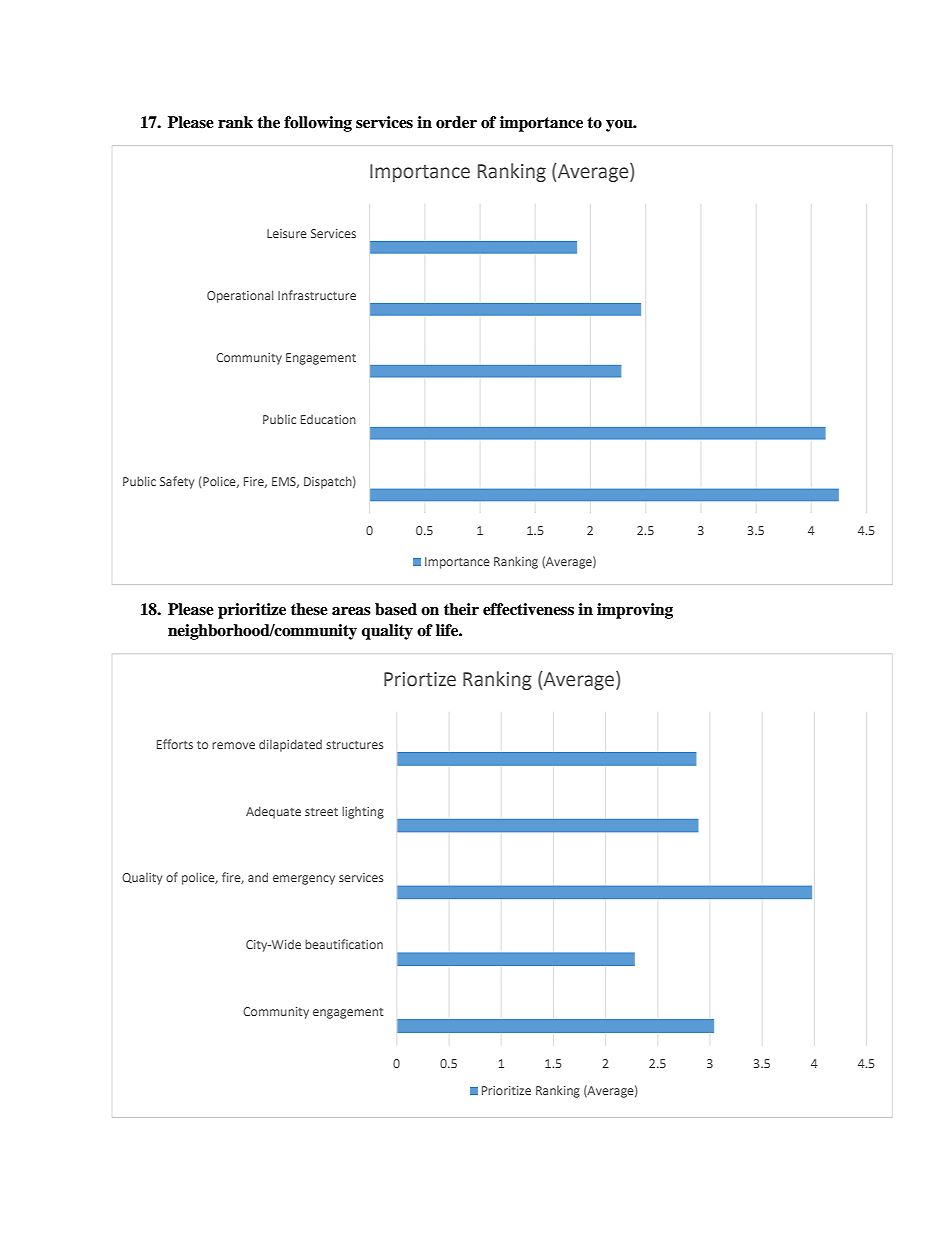  I want to click on effectiveness, so click(528, 609).
